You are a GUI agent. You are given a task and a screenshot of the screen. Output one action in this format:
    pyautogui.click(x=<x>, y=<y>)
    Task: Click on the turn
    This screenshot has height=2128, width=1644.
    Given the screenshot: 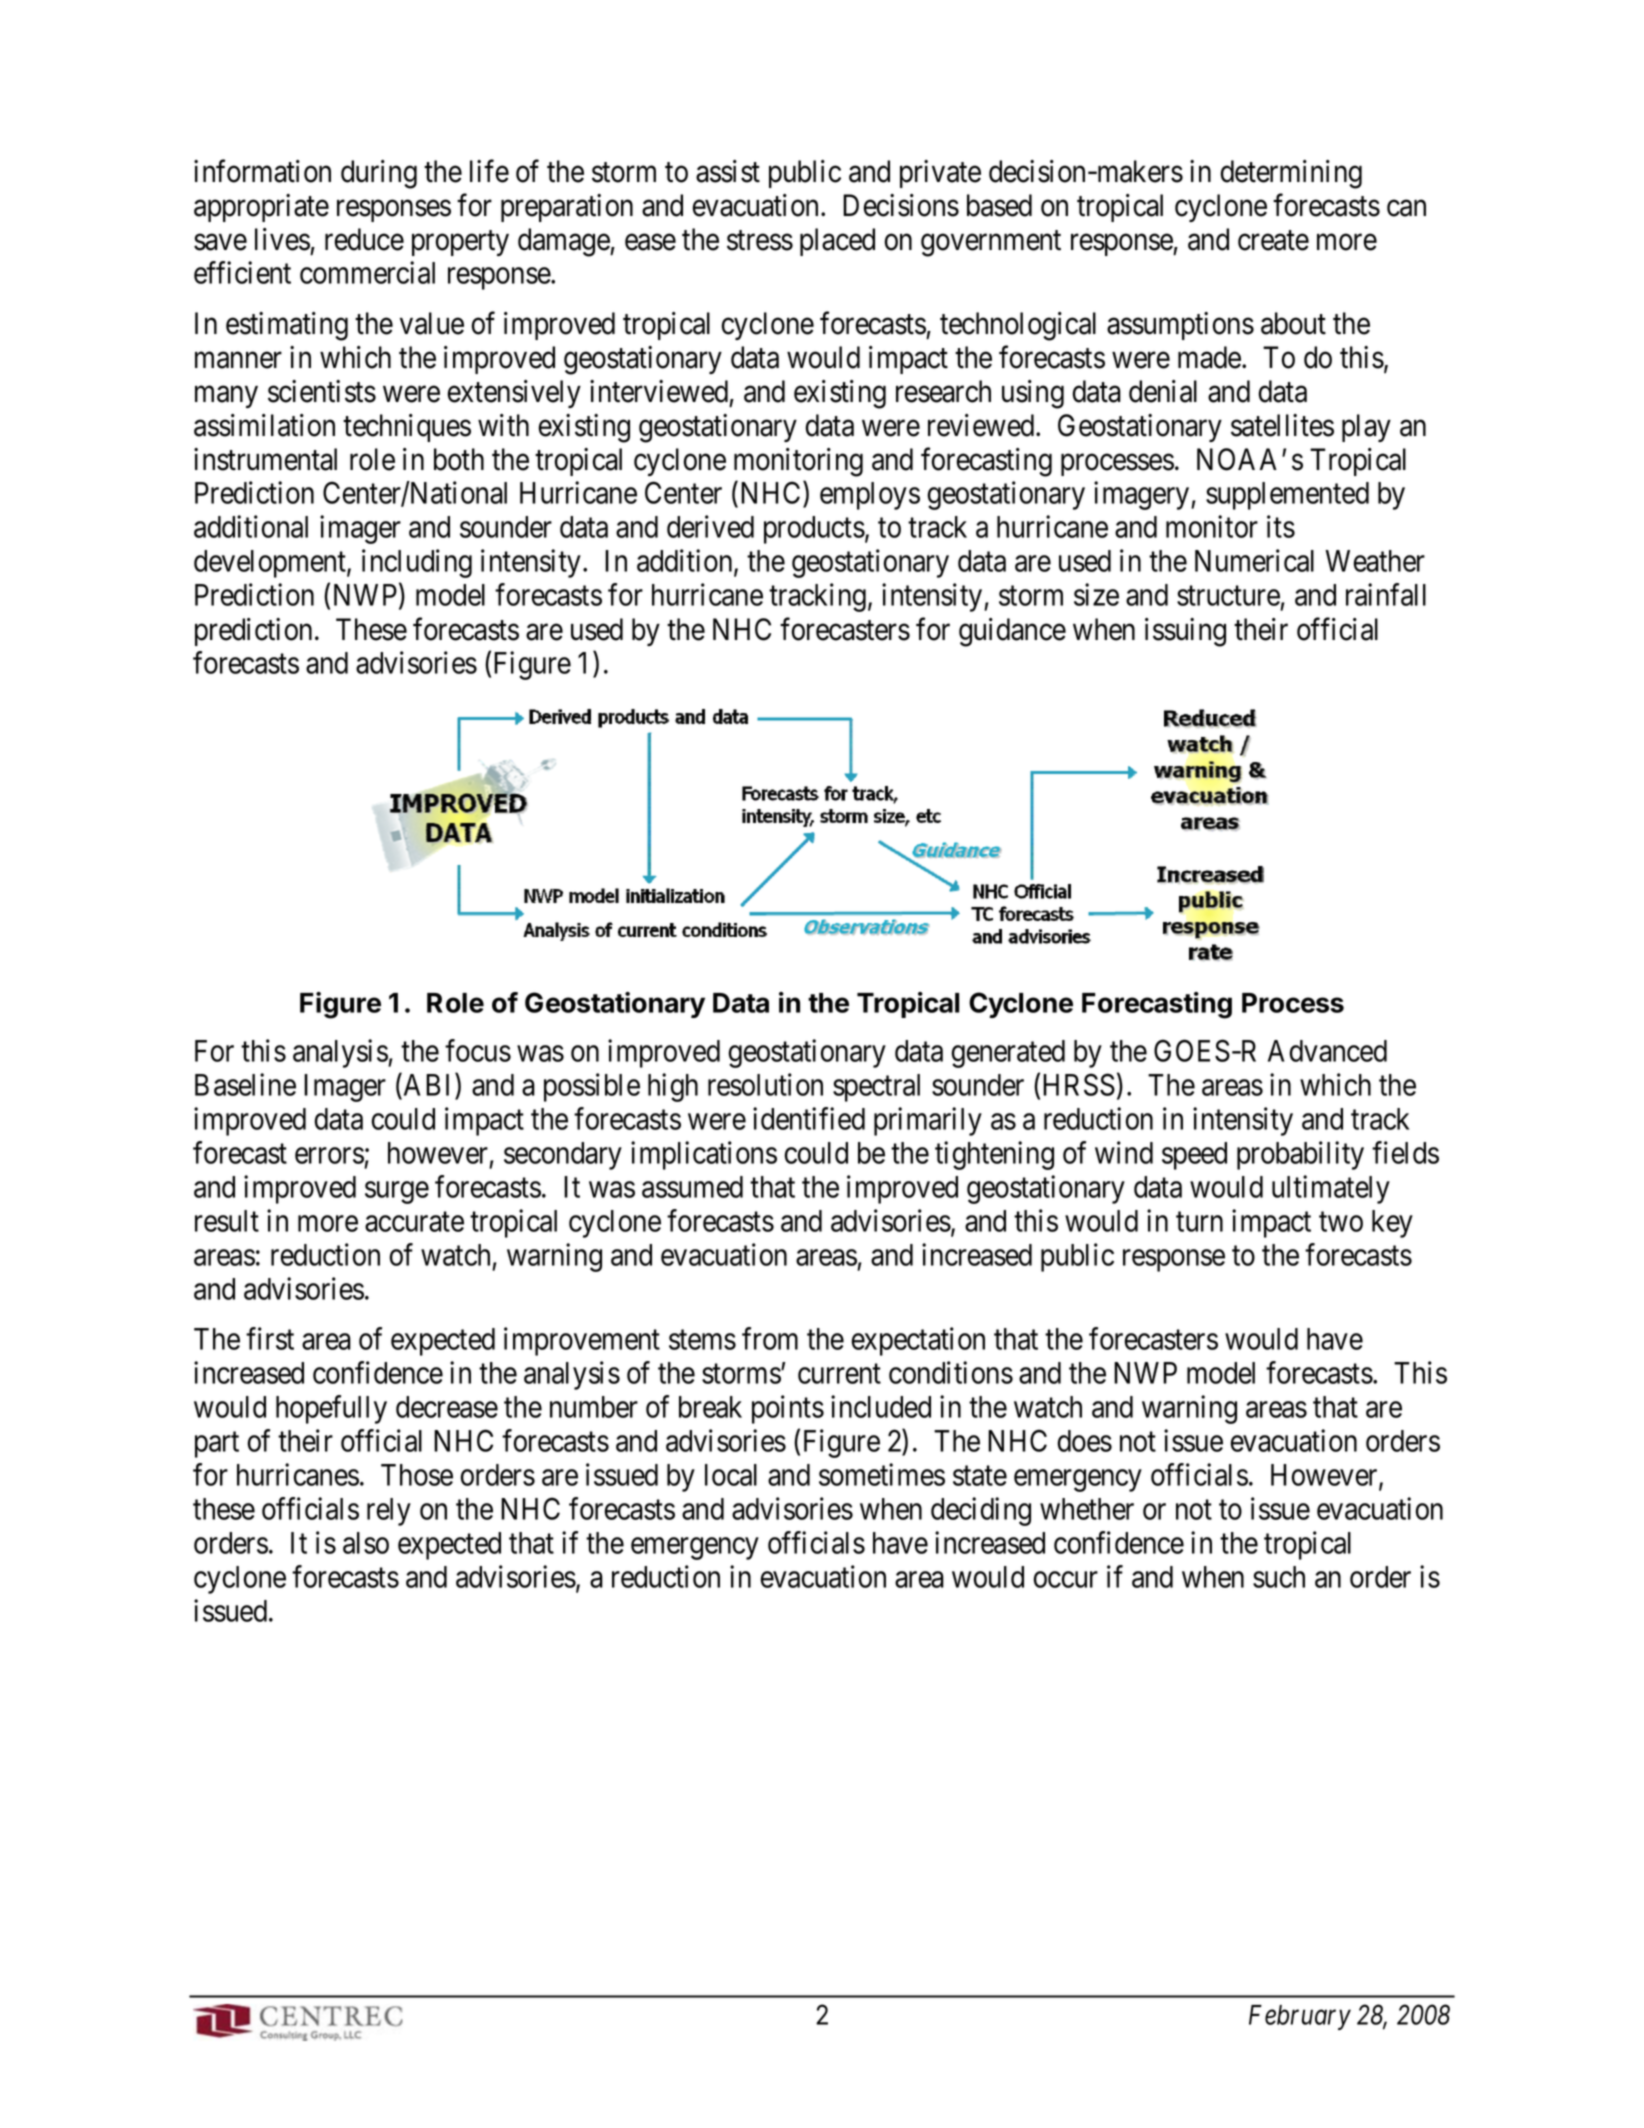 What is the action you would take?
    pyautogui.click(x=1199, y=1222)
